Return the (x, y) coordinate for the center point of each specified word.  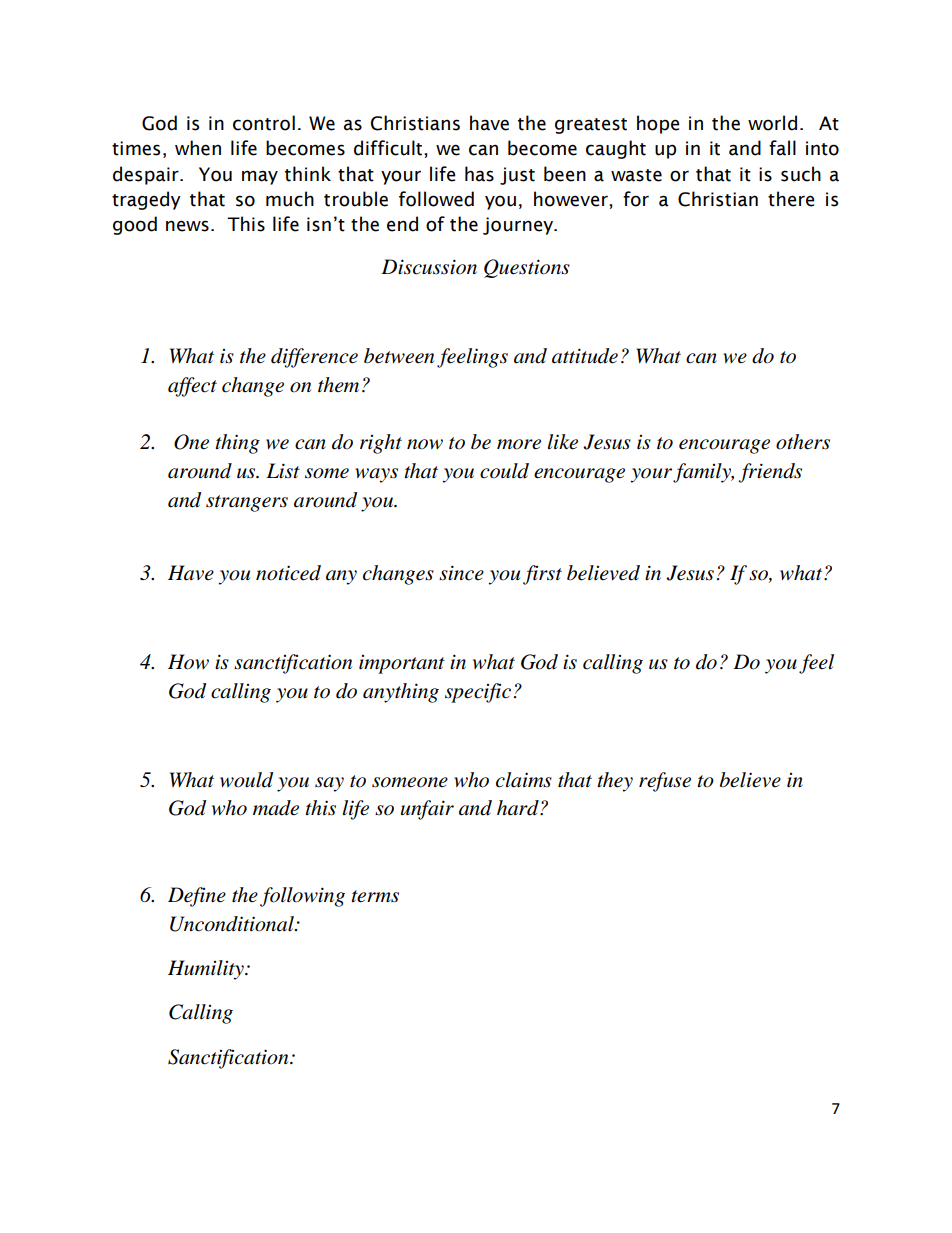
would (246, 780)
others (803, 442)
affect (192, 387)
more (519, 444)
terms (375, 896)
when (198, 148)
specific (478, 693)
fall (782, 148)
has (479, 174)
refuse (665, 782)
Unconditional (233, 924)
